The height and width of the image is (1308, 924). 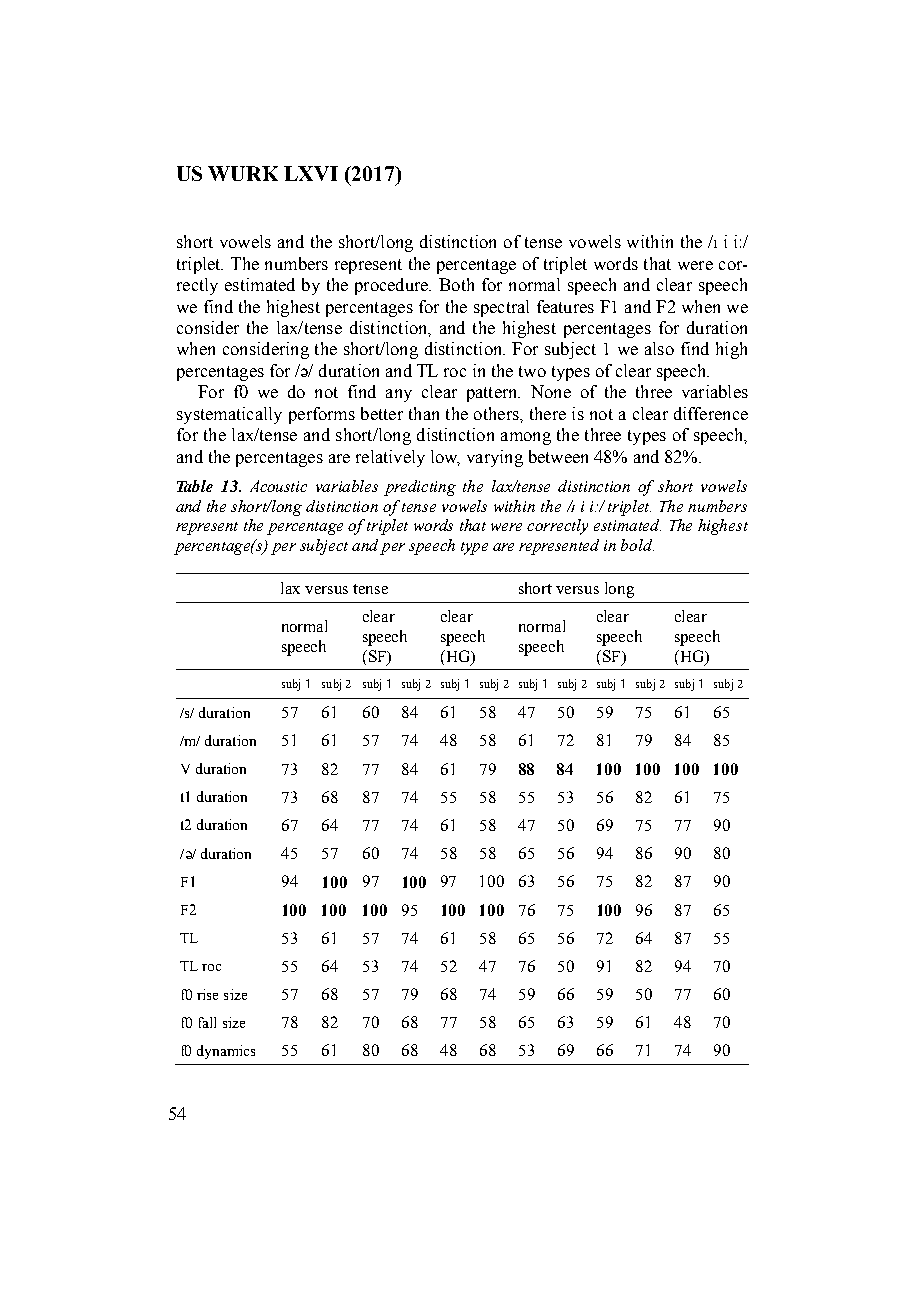 I want to click on varying, so click(x=495, y=458).
